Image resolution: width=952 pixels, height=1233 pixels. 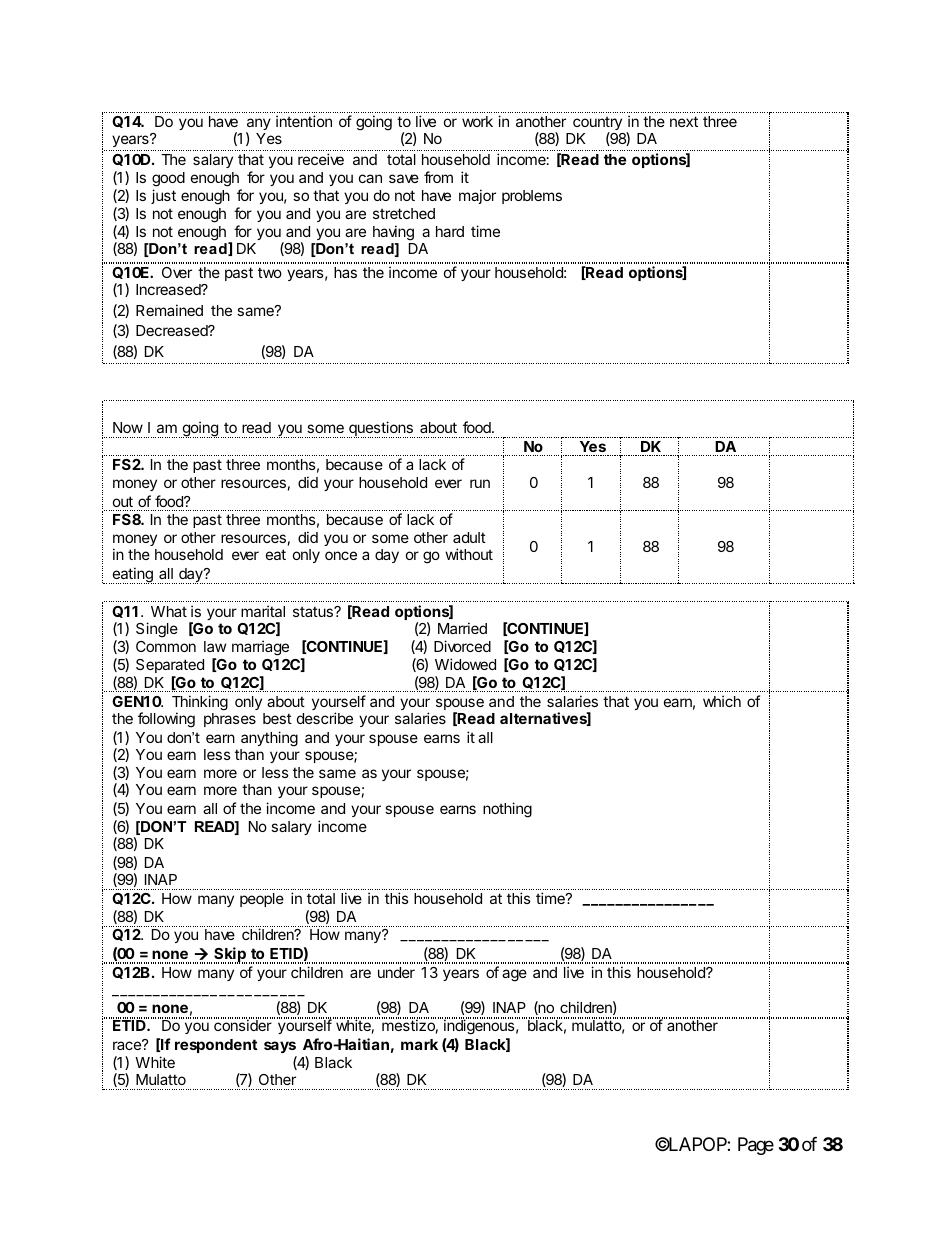 I want to click on good, so click(x=168, y=179).
